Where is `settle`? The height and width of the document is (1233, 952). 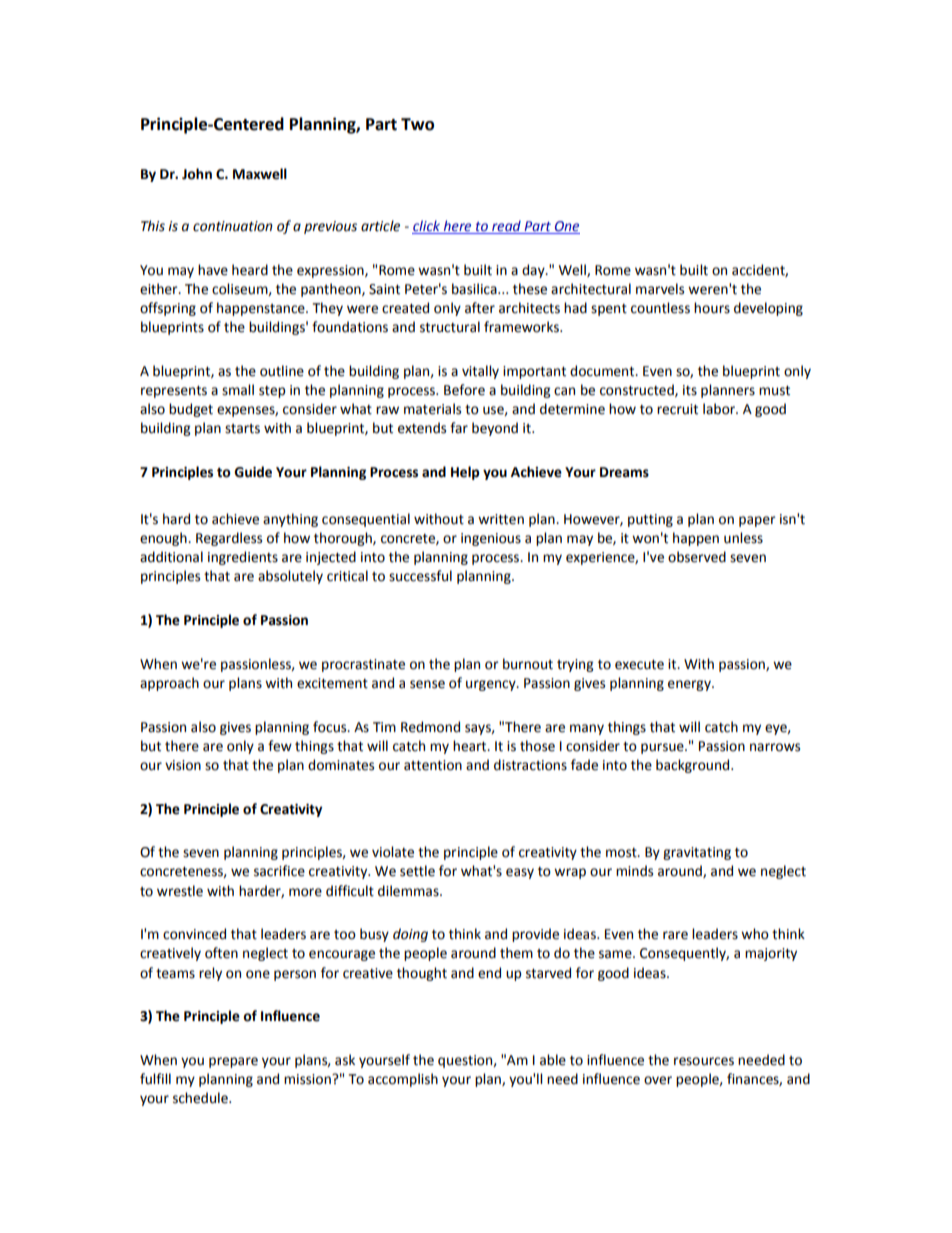
settle is located at coordinates (417, 871).
